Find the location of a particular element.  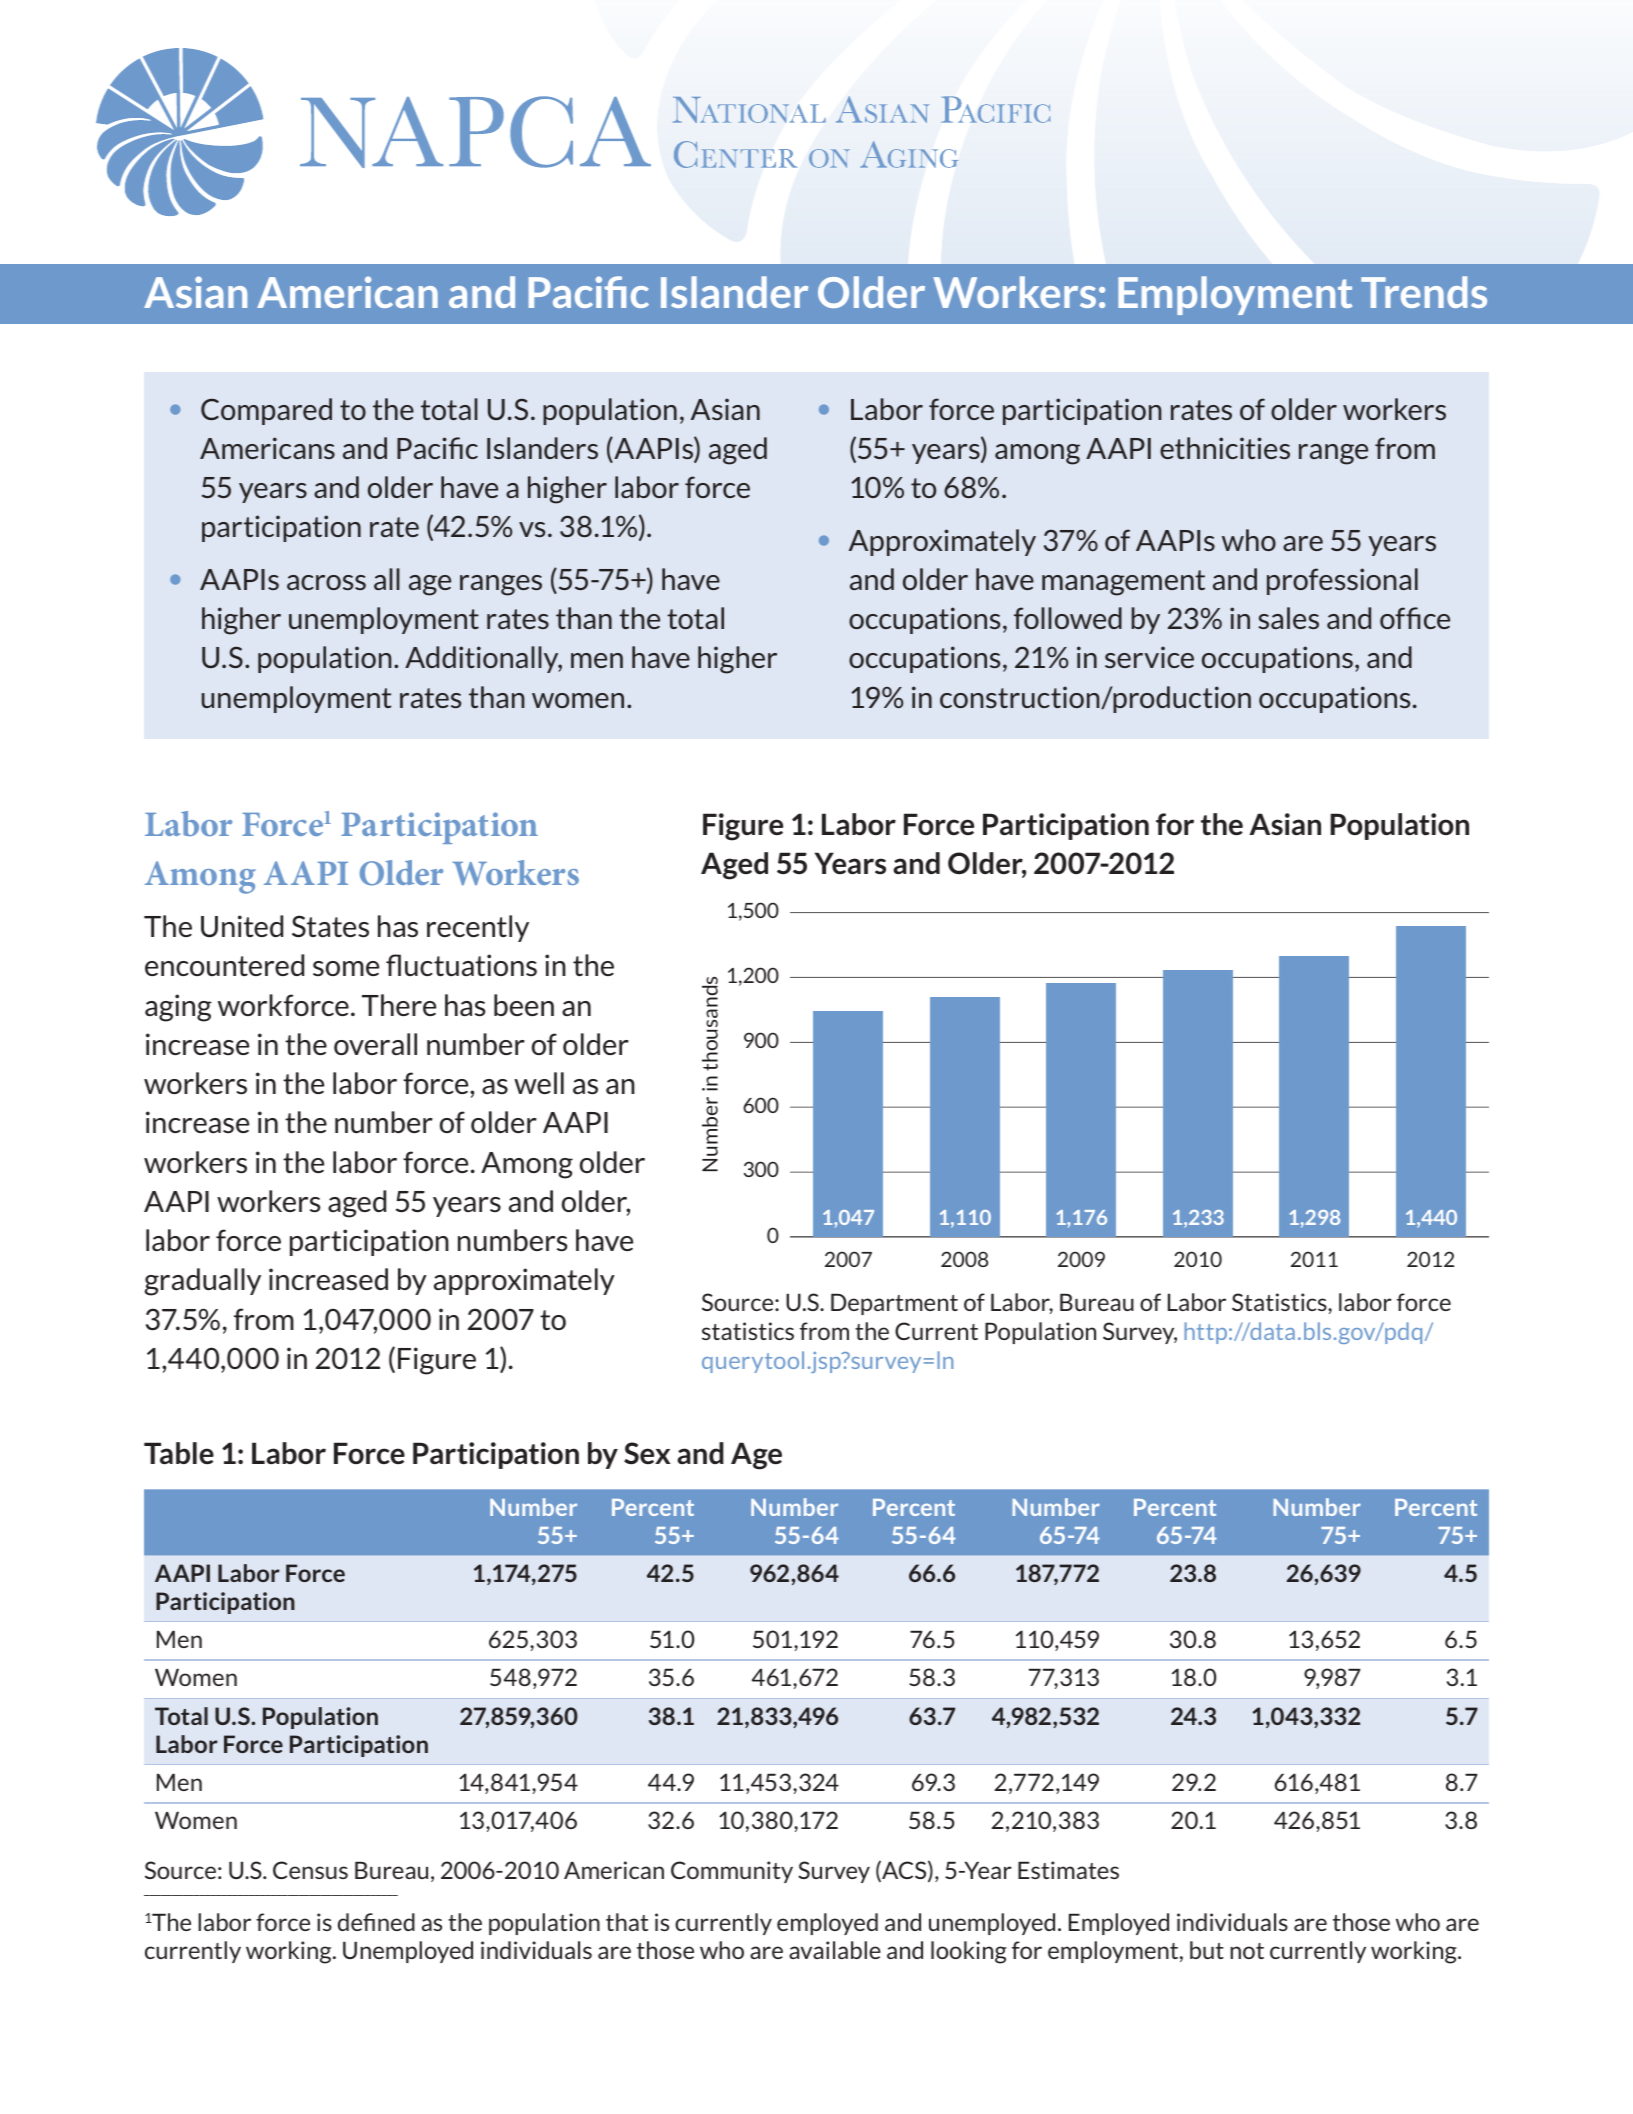

well is located at coordinates (539, 1083).
